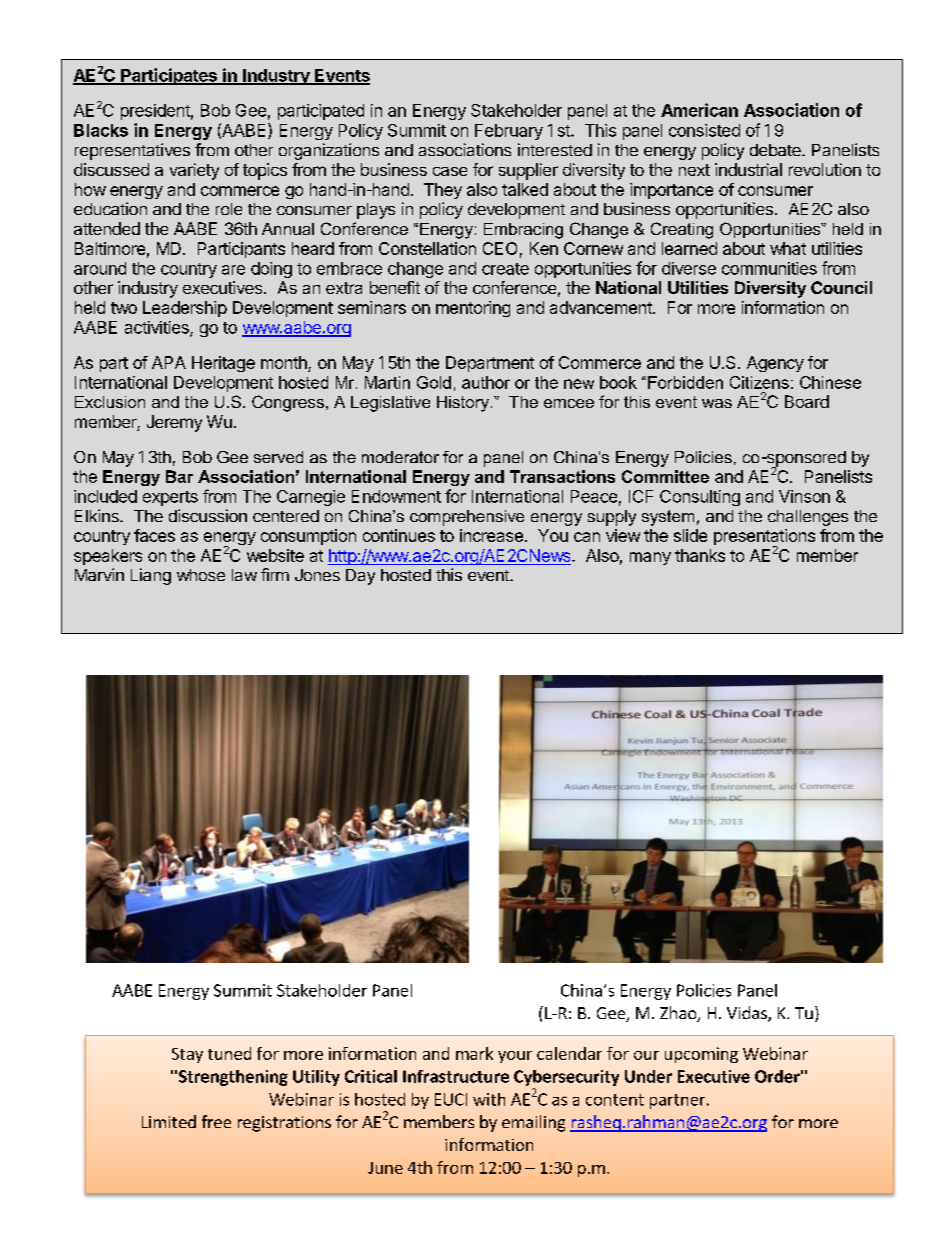 This screenshot has width=952, height=1233. What do you see at coordinates (509, 132) in the screenshot?
I see `February` at bounding box center [509, 132].
